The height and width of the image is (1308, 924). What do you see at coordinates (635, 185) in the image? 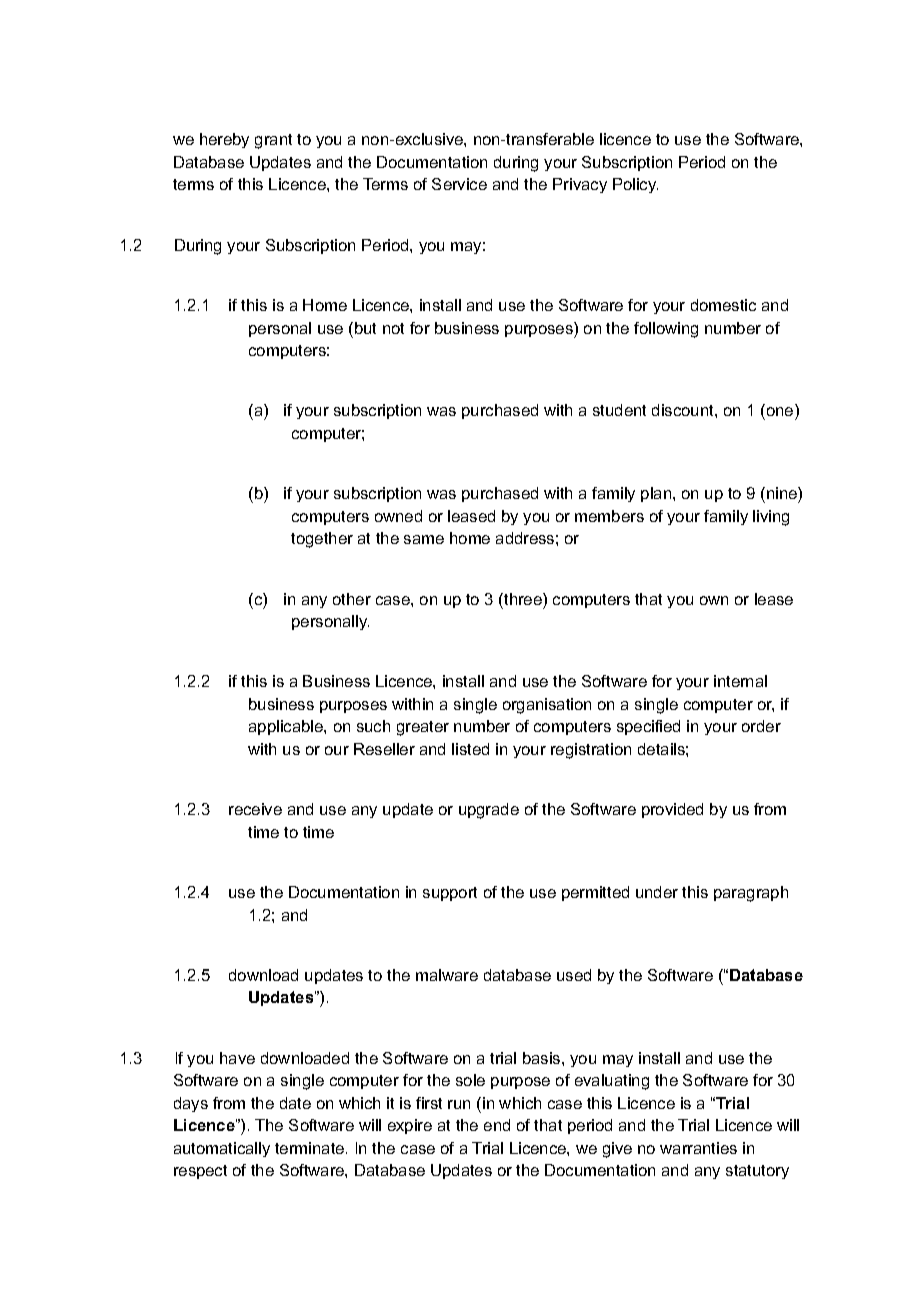
I see `Policy` at bounding box center [635, 185].
